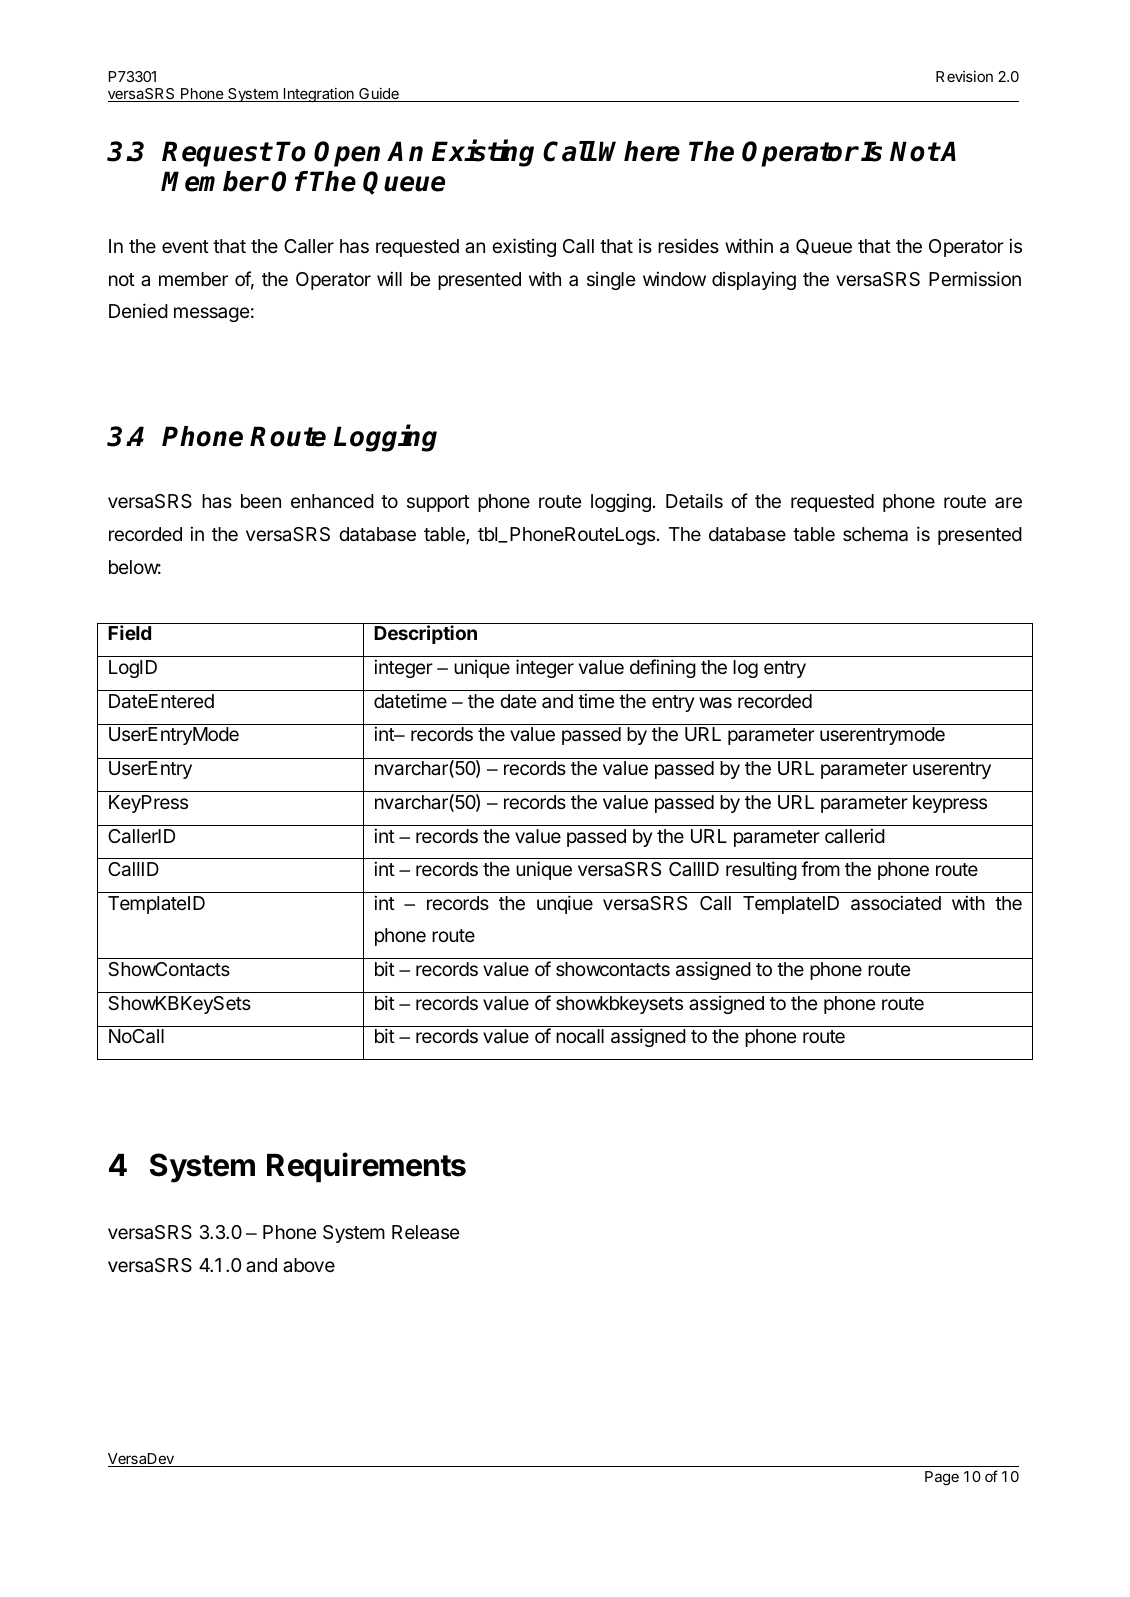  What do you see at coordinates (309, 1265) in the screenshot?
I see `above` at bounding box center [309, 1265].
